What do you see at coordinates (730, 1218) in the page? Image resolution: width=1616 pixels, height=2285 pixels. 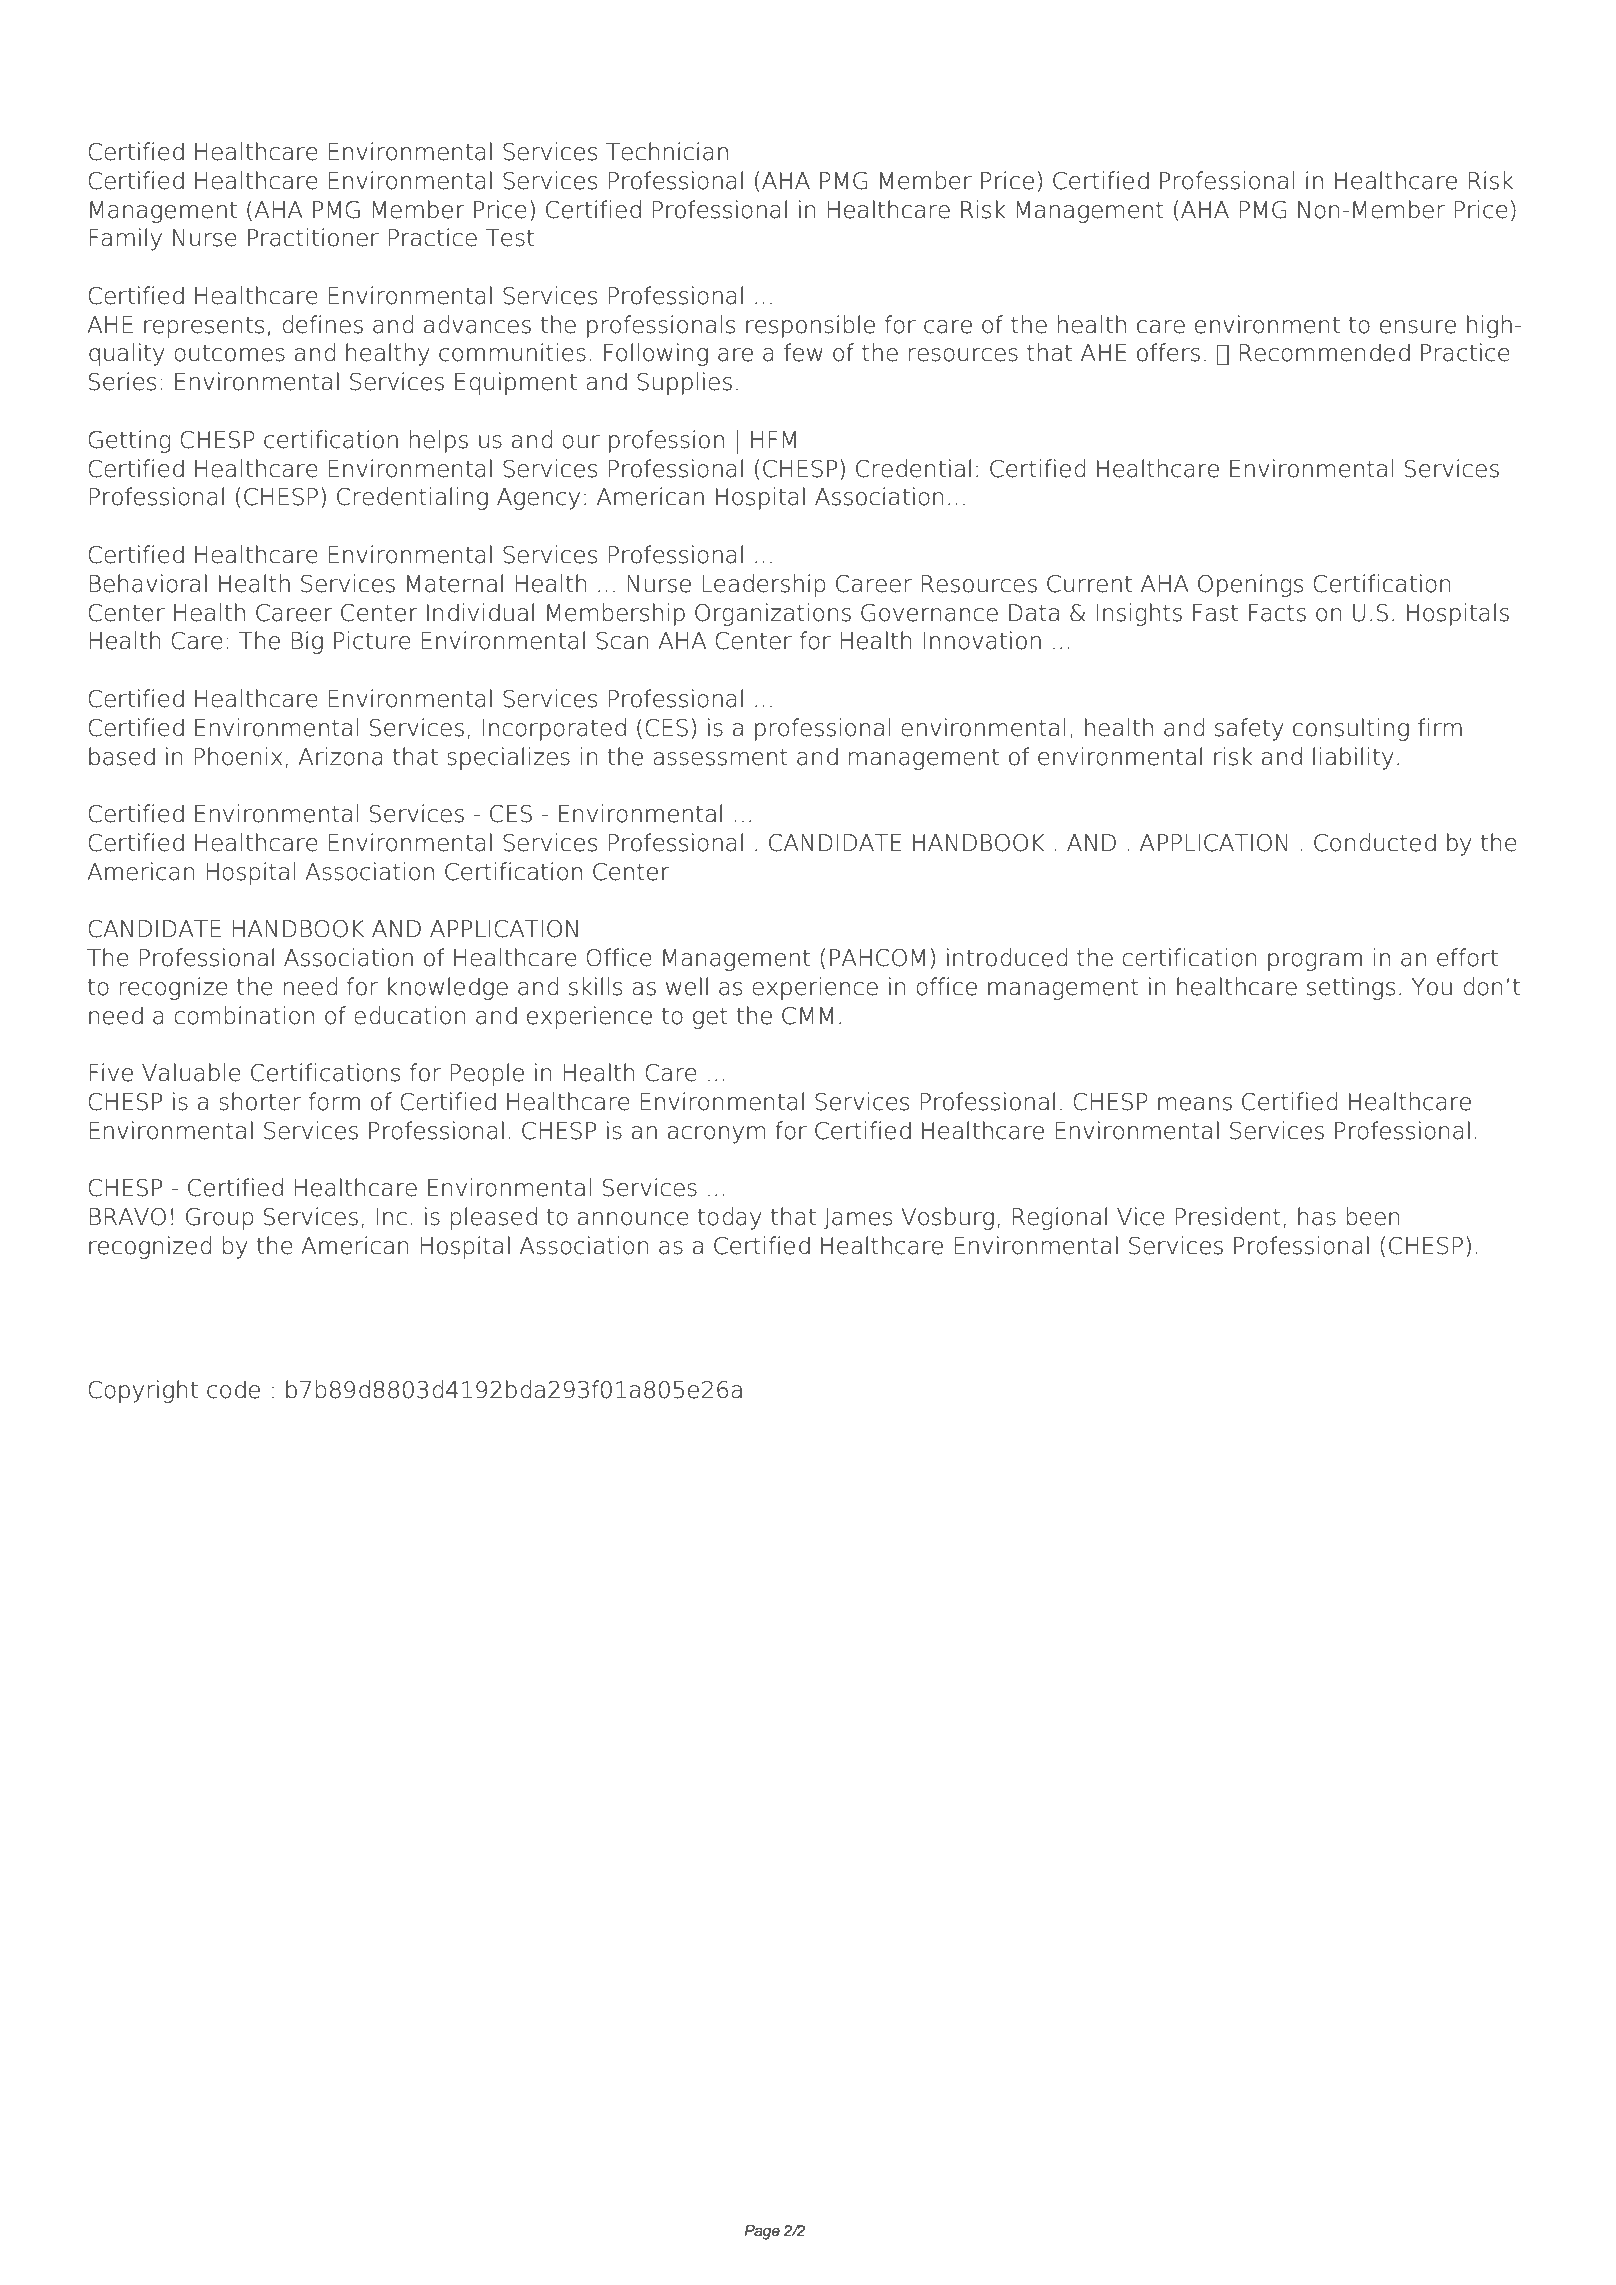 I see `today` at bounding box center [730, 1218].
